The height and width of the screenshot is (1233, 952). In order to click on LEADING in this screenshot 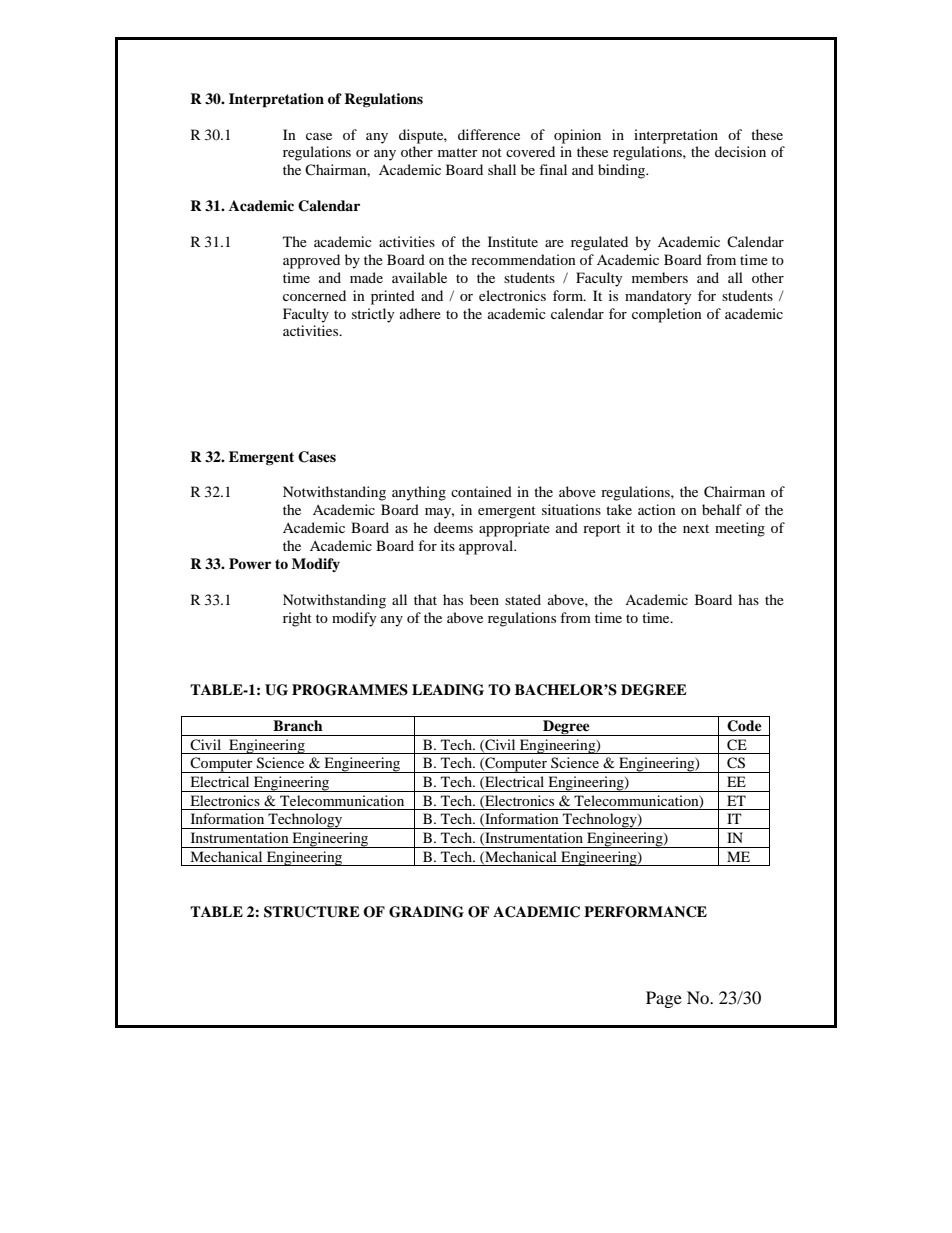, I will do `click(448, 690)`.
